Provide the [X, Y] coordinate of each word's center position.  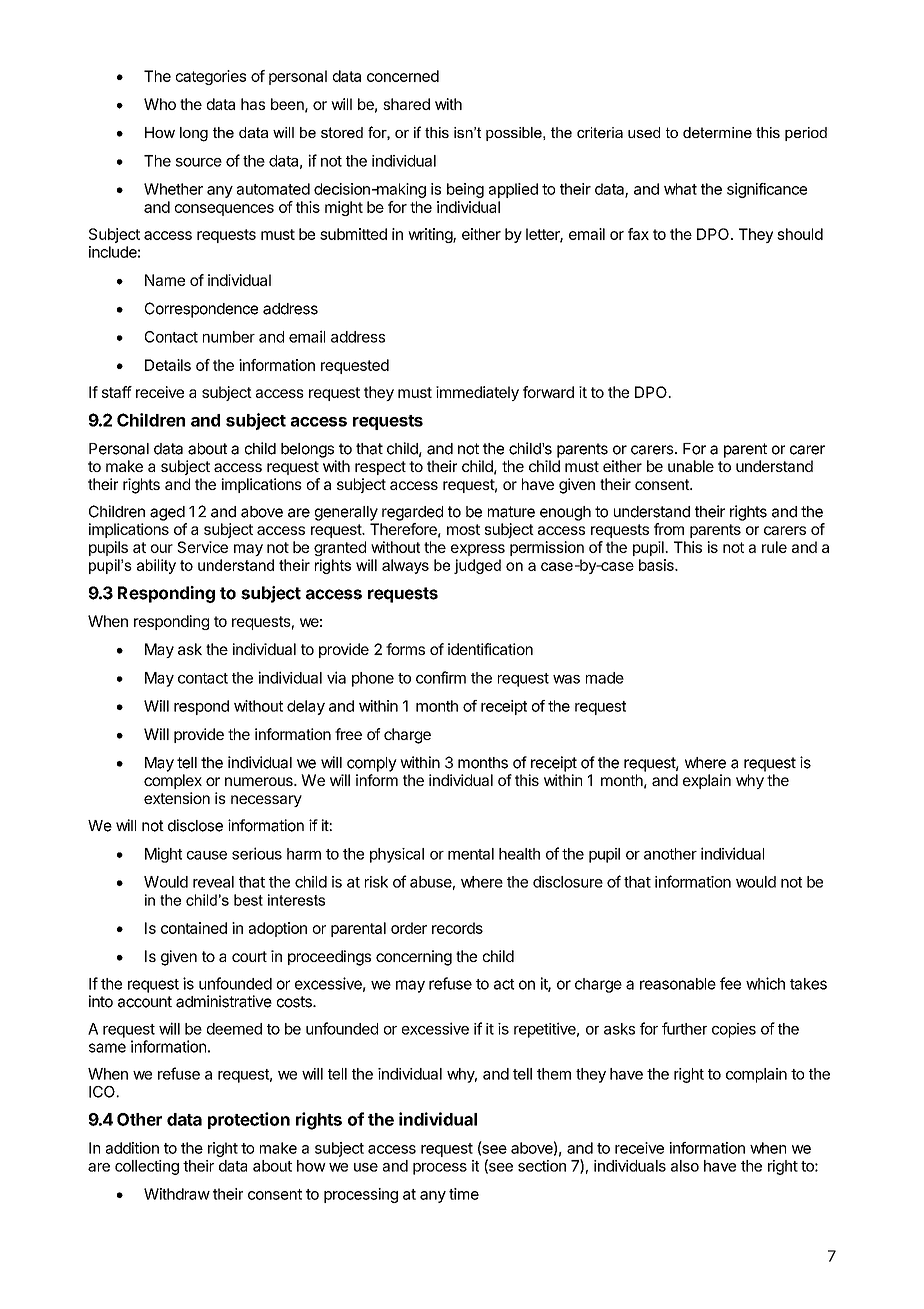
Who [160, 104]
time [464, 1194]
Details [168, 365]
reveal [213, 882]
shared [406, 104]
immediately [477, 393]
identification [490, 649]
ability [156, 566]
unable [691, 466]
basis [657, 565]
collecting [147, 1167]
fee [730, 983]
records [457, 928]
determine [717, 132]
